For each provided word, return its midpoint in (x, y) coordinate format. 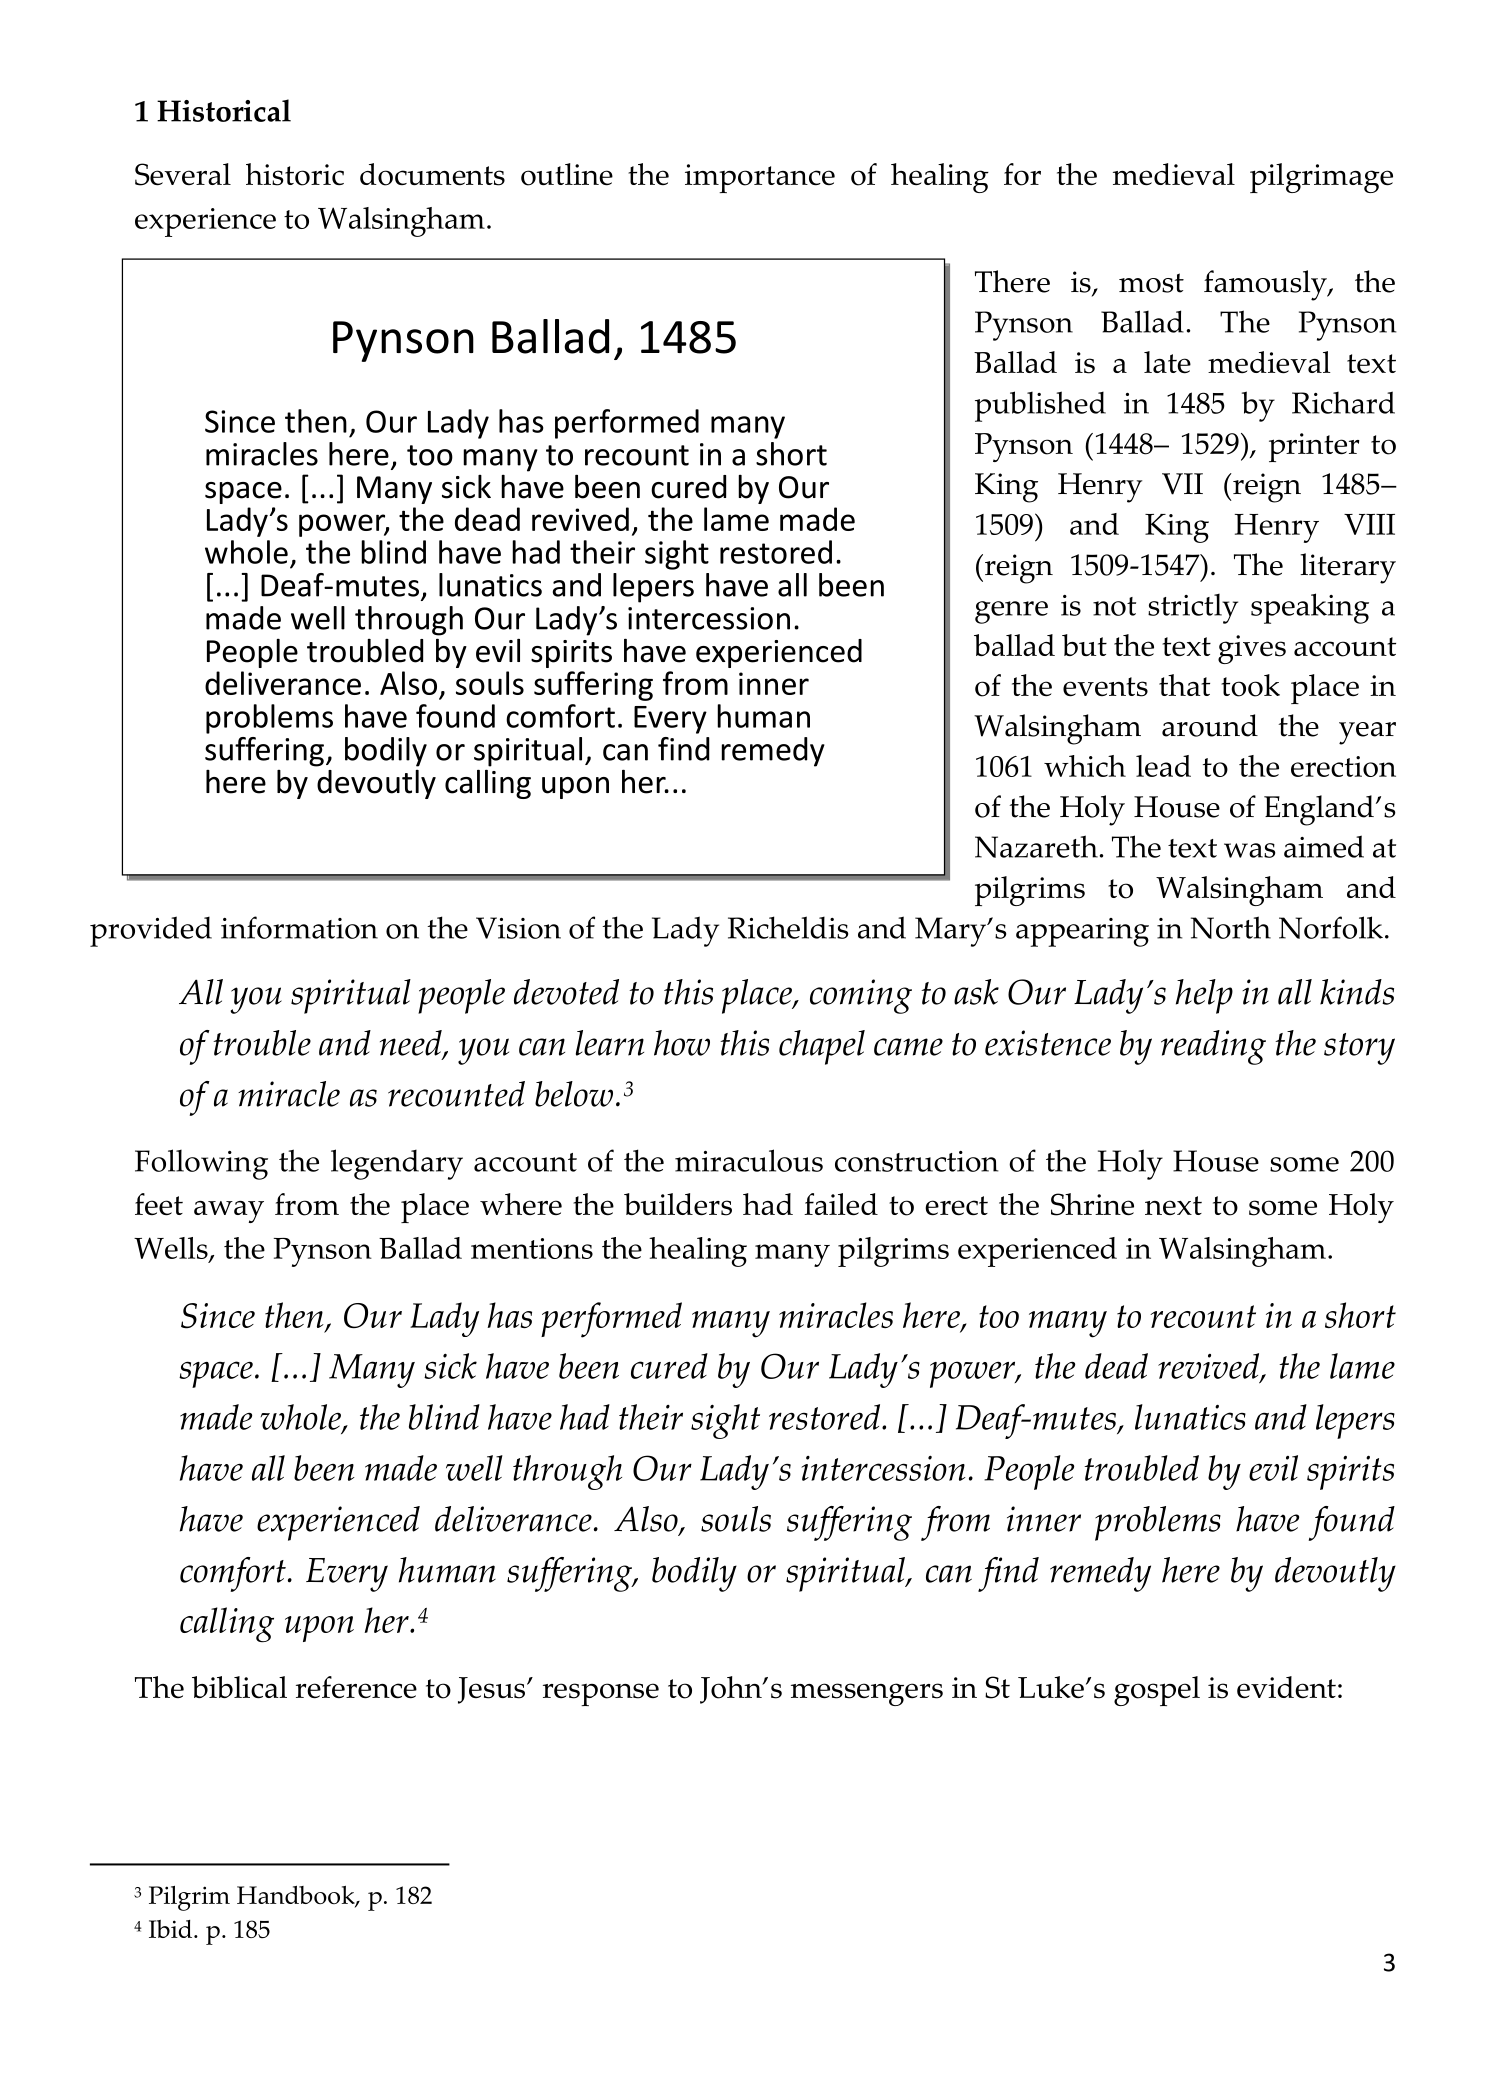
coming (861, 996)
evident (1286, 1687)
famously (1266, 285)
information (299, 927)
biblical (239, 1687)
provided (151, 931)
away (229, 1212)
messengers (867, 1694)
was (1249, 850)
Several (183, 174)
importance (760, 178)
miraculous (749, 1160)
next (1173, 1205)
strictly (1193, 609)
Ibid (172, 1929)
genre (1011, 612)
